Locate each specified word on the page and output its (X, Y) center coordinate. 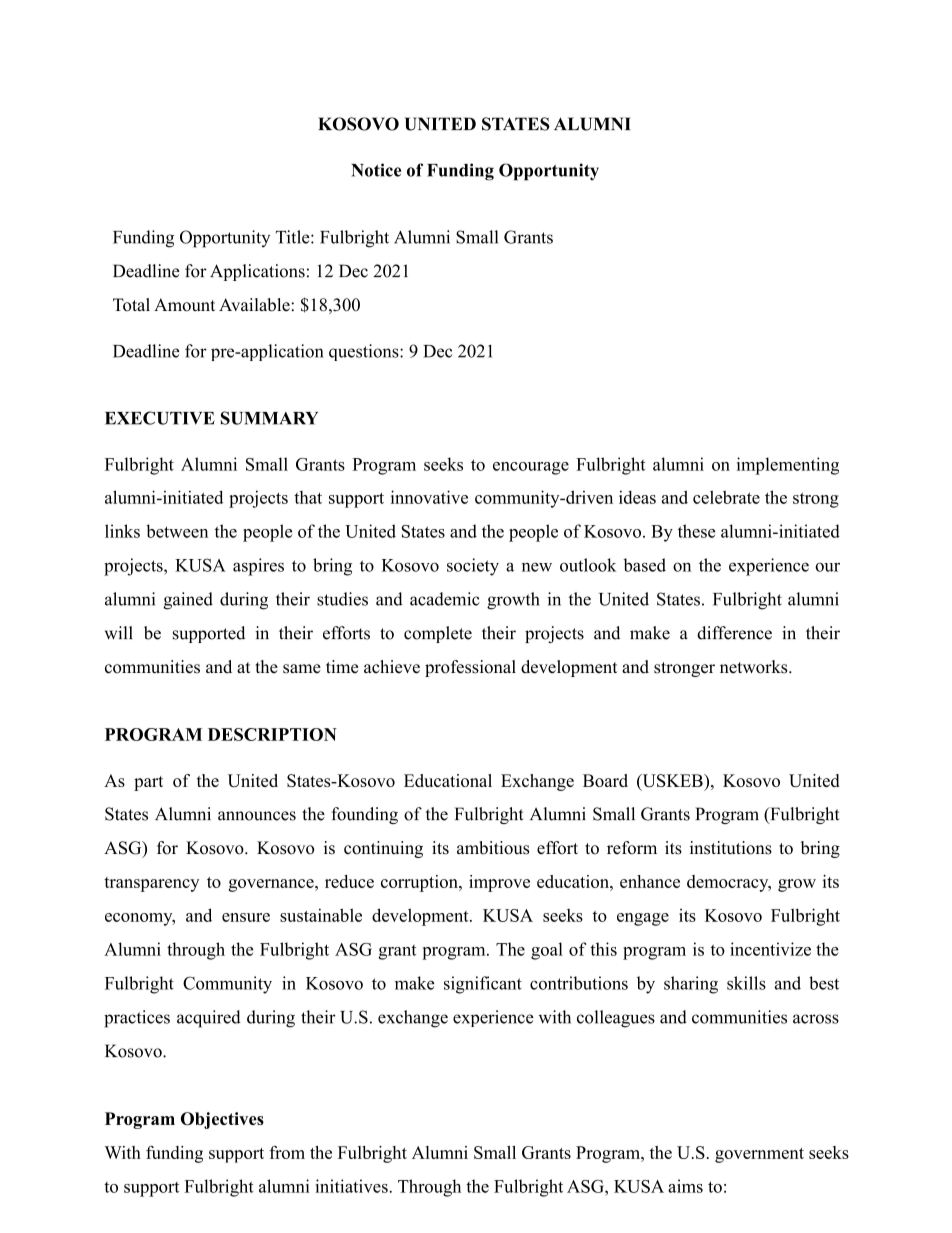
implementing (788, 466)
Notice (376, 170)
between (177, 531)
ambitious (493, 848)
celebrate (726, 497)
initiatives (352, 1186)
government (759, 1155)
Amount (184, 305)
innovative (429, 497)
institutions (731, 848)
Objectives (222, 1120)
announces (257, 816)
